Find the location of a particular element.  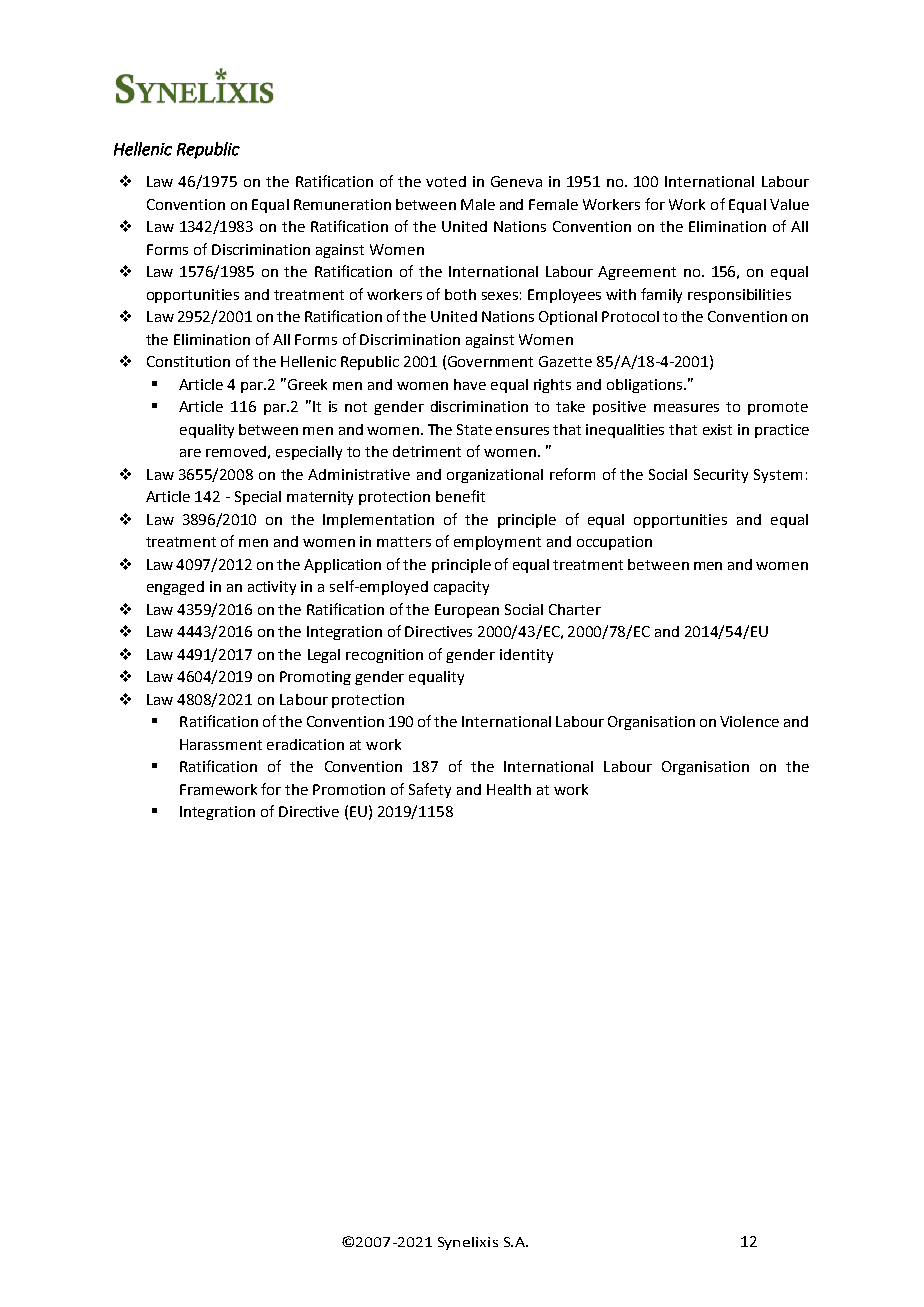

capacity is located at coordinates (461, 588).
